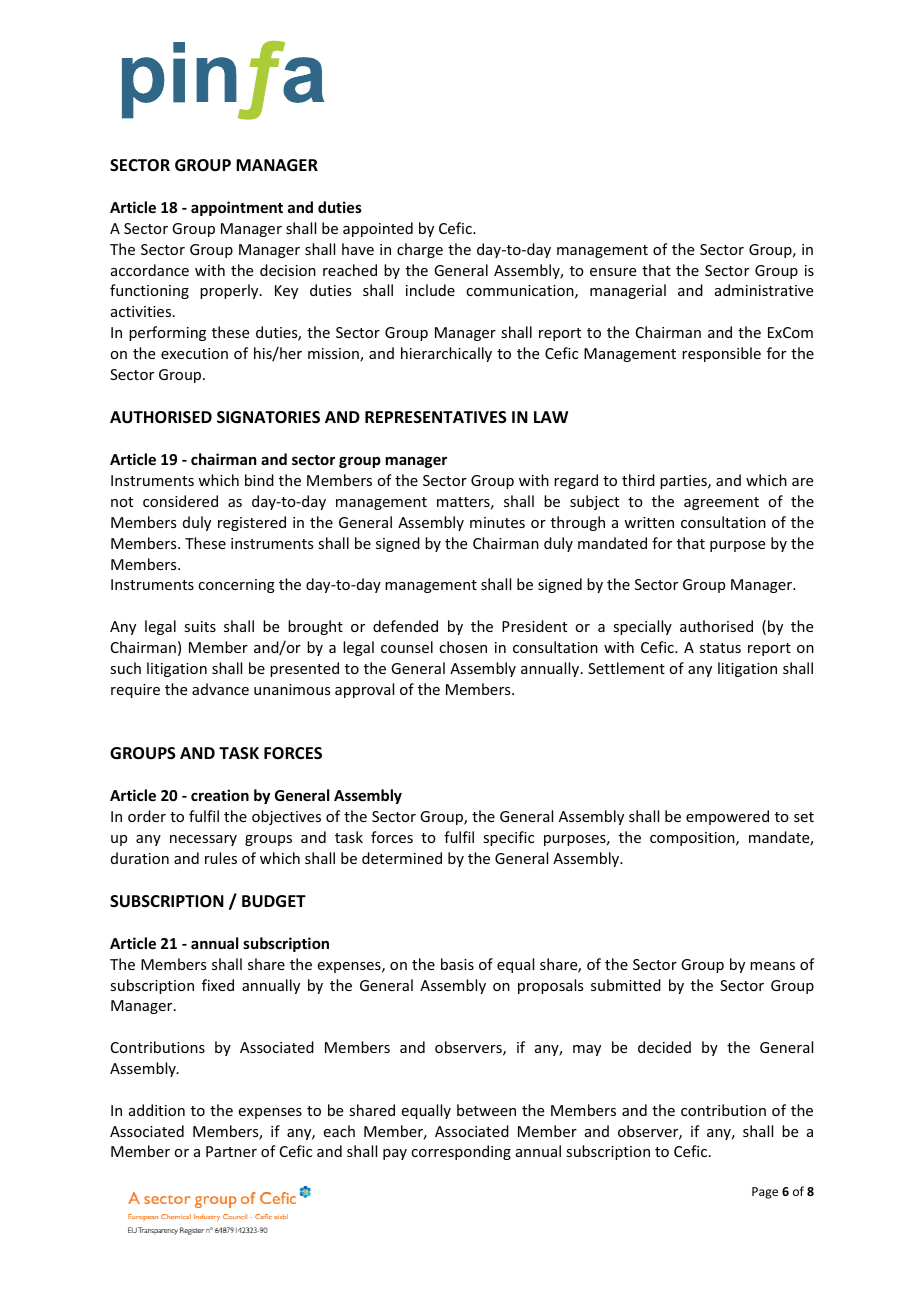 The image size is (924, 1308). I want to click on corresponding, so click(461, 1152).
